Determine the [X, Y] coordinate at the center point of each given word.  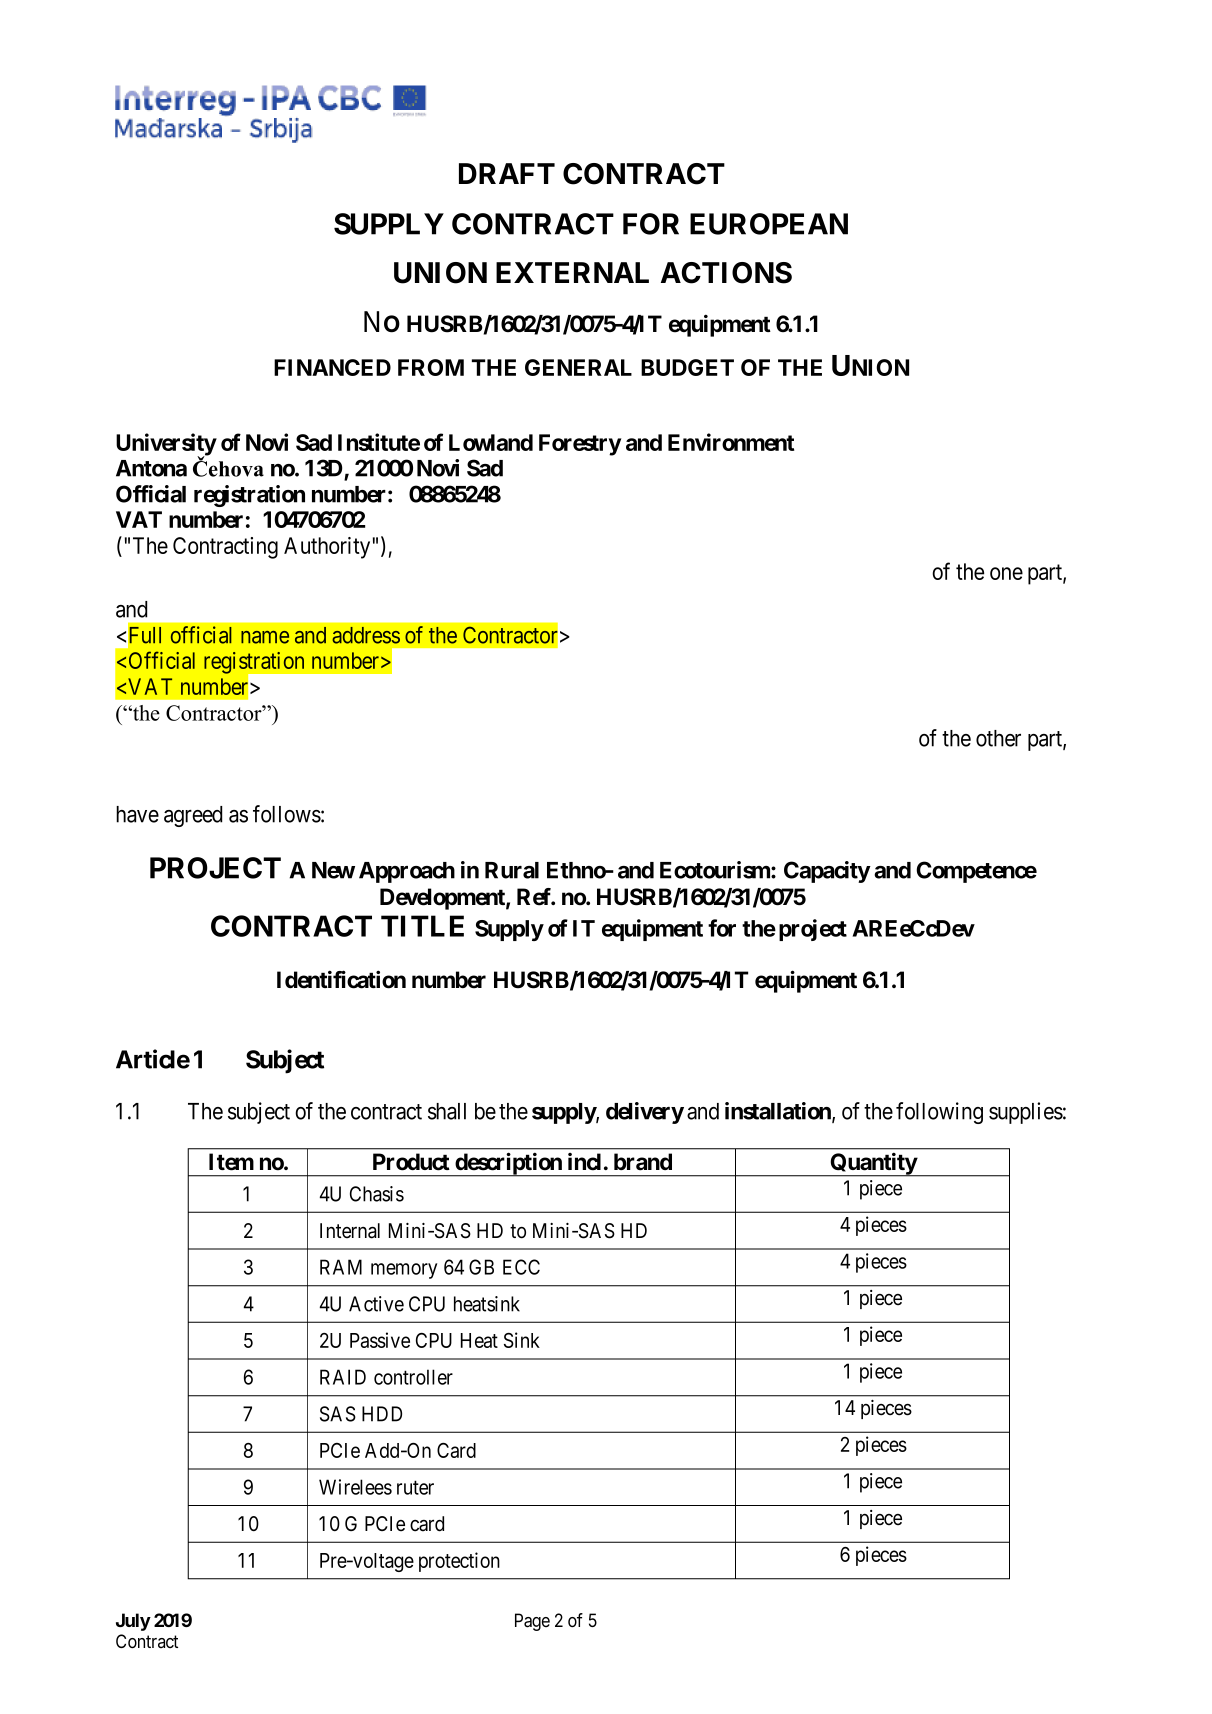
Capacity [827, 872]
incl [584, 1162]
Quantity [873, 1164]
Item [231, 1162]
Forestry [580, 445]
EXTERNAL [572, 272]
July [133, 1622]
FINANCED [332, 367]
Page [532, 1622]
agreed [193, 816]
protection [459, 1562]
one [1006, 573]
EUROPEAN [769, 224]
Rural [512, 870]
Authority [327, 548]
